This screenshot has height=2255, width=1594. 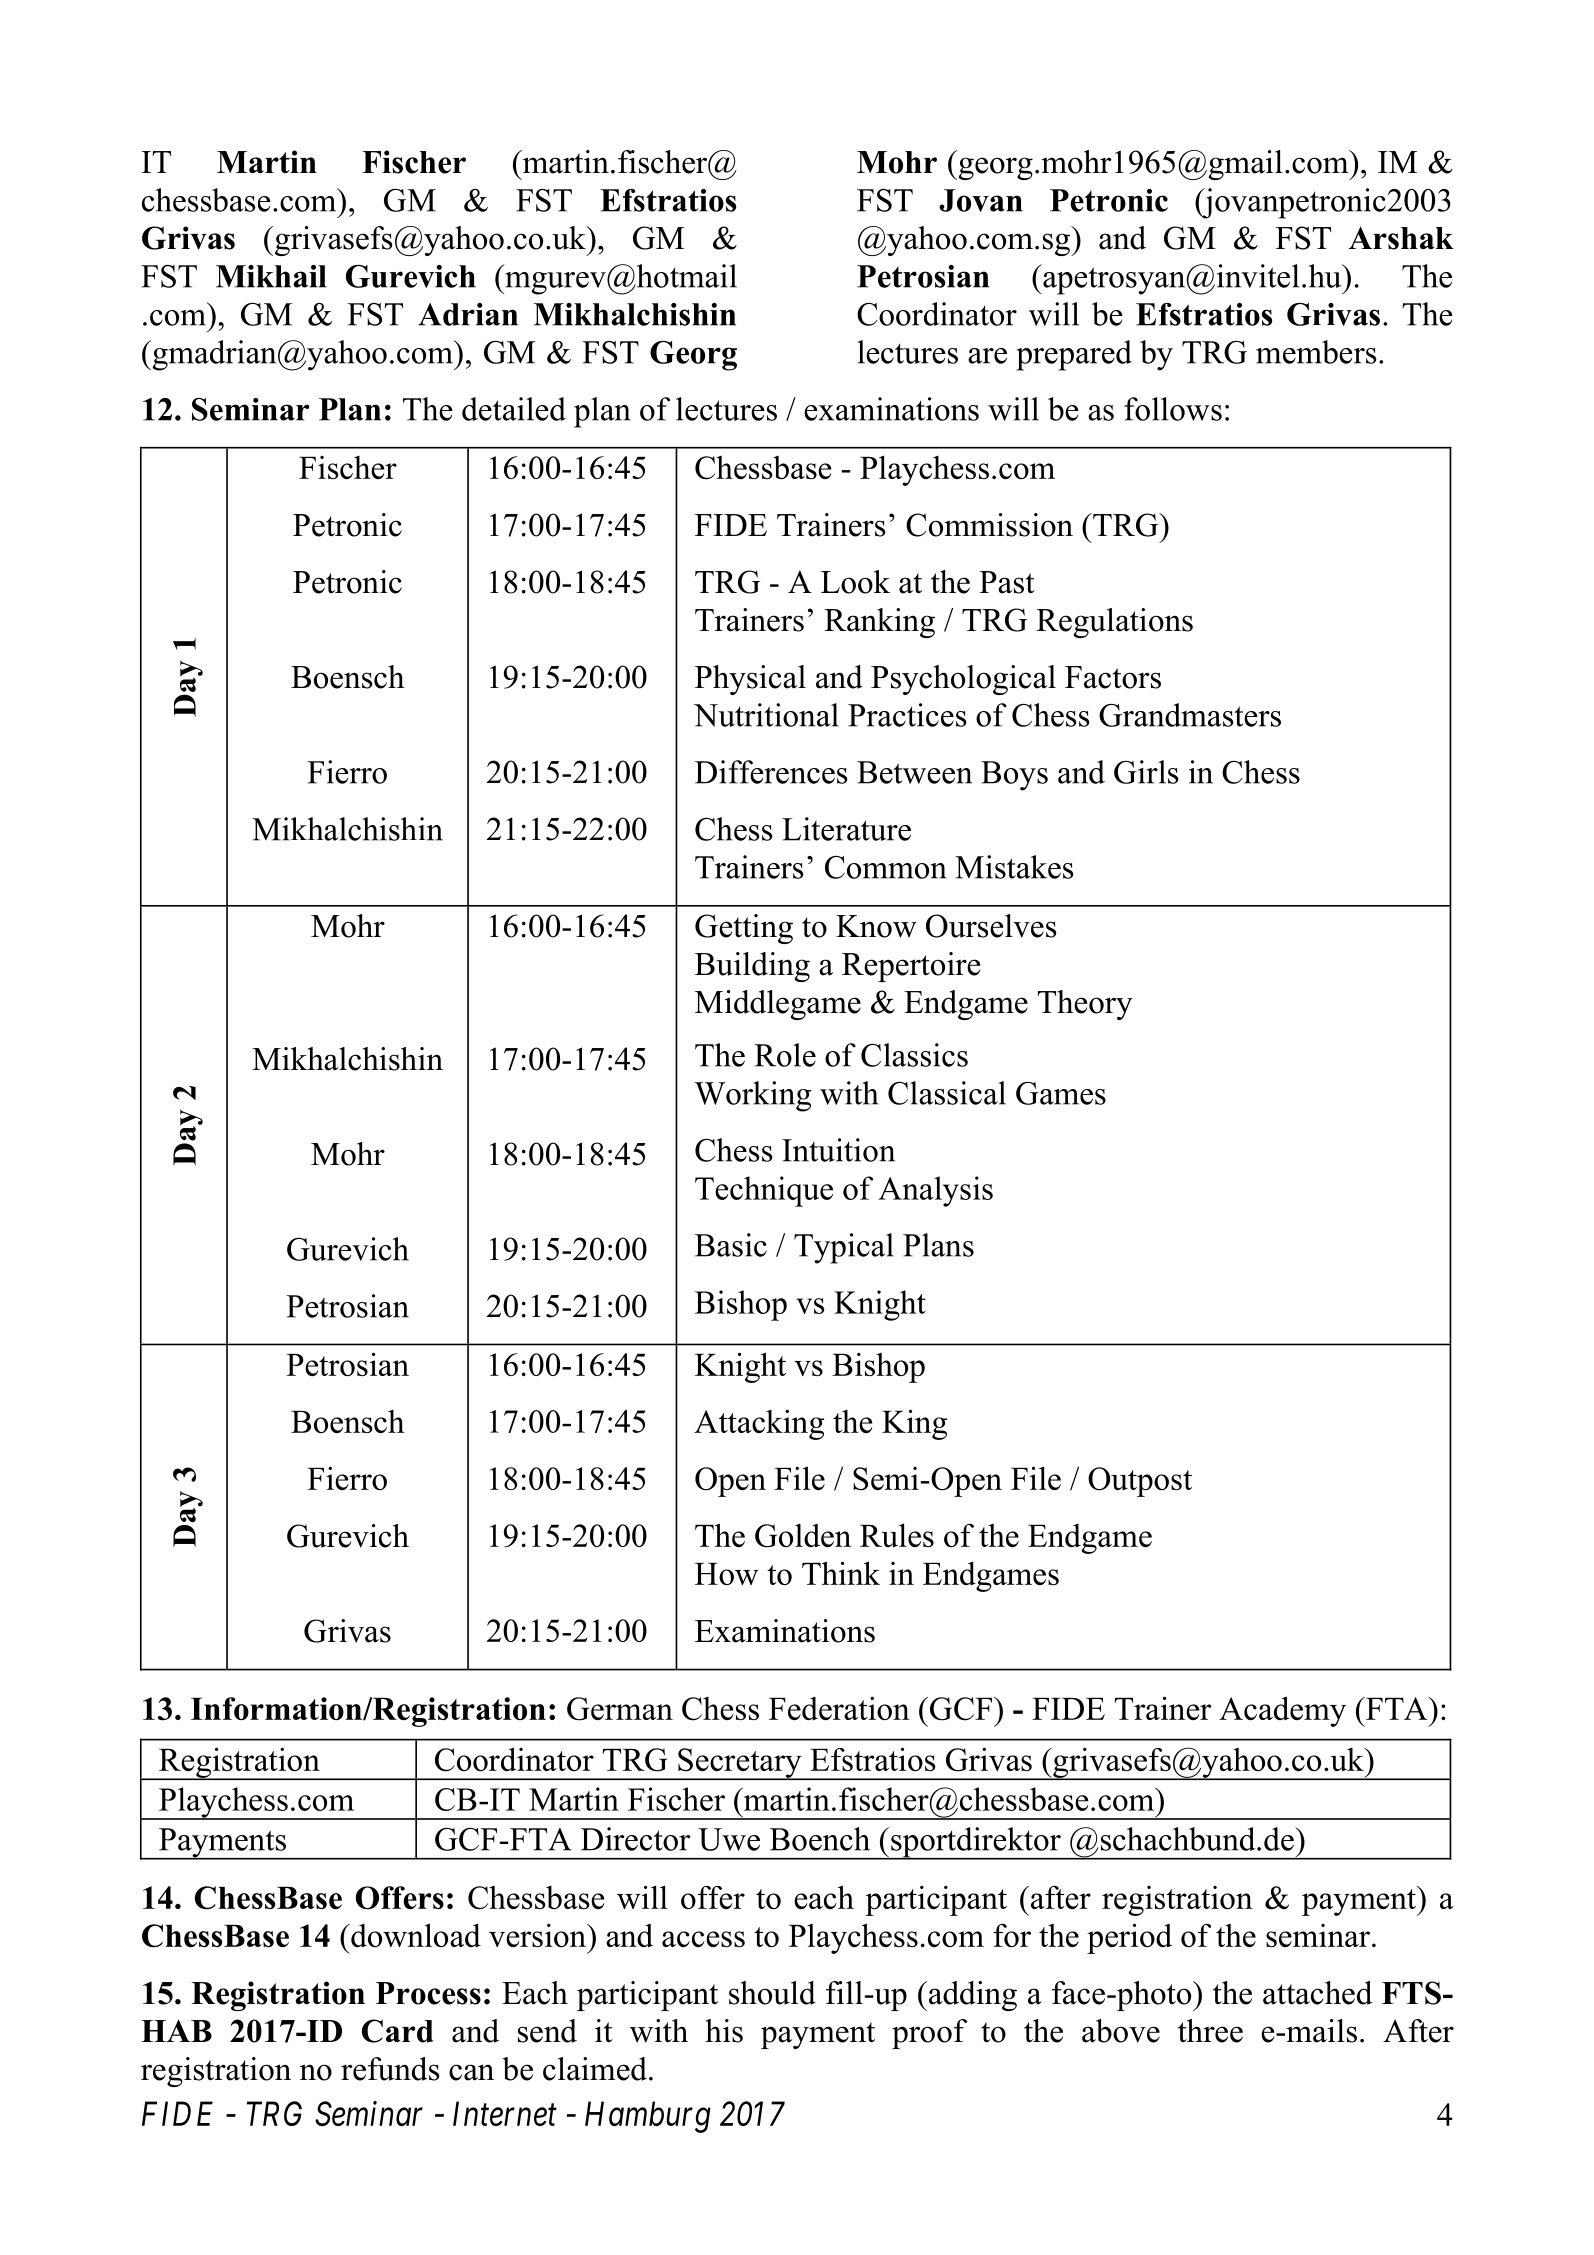 What do you see at coordinates (390, 2069) in the screenshot?
I see `refunds` at bounding box center [390, 2069].
